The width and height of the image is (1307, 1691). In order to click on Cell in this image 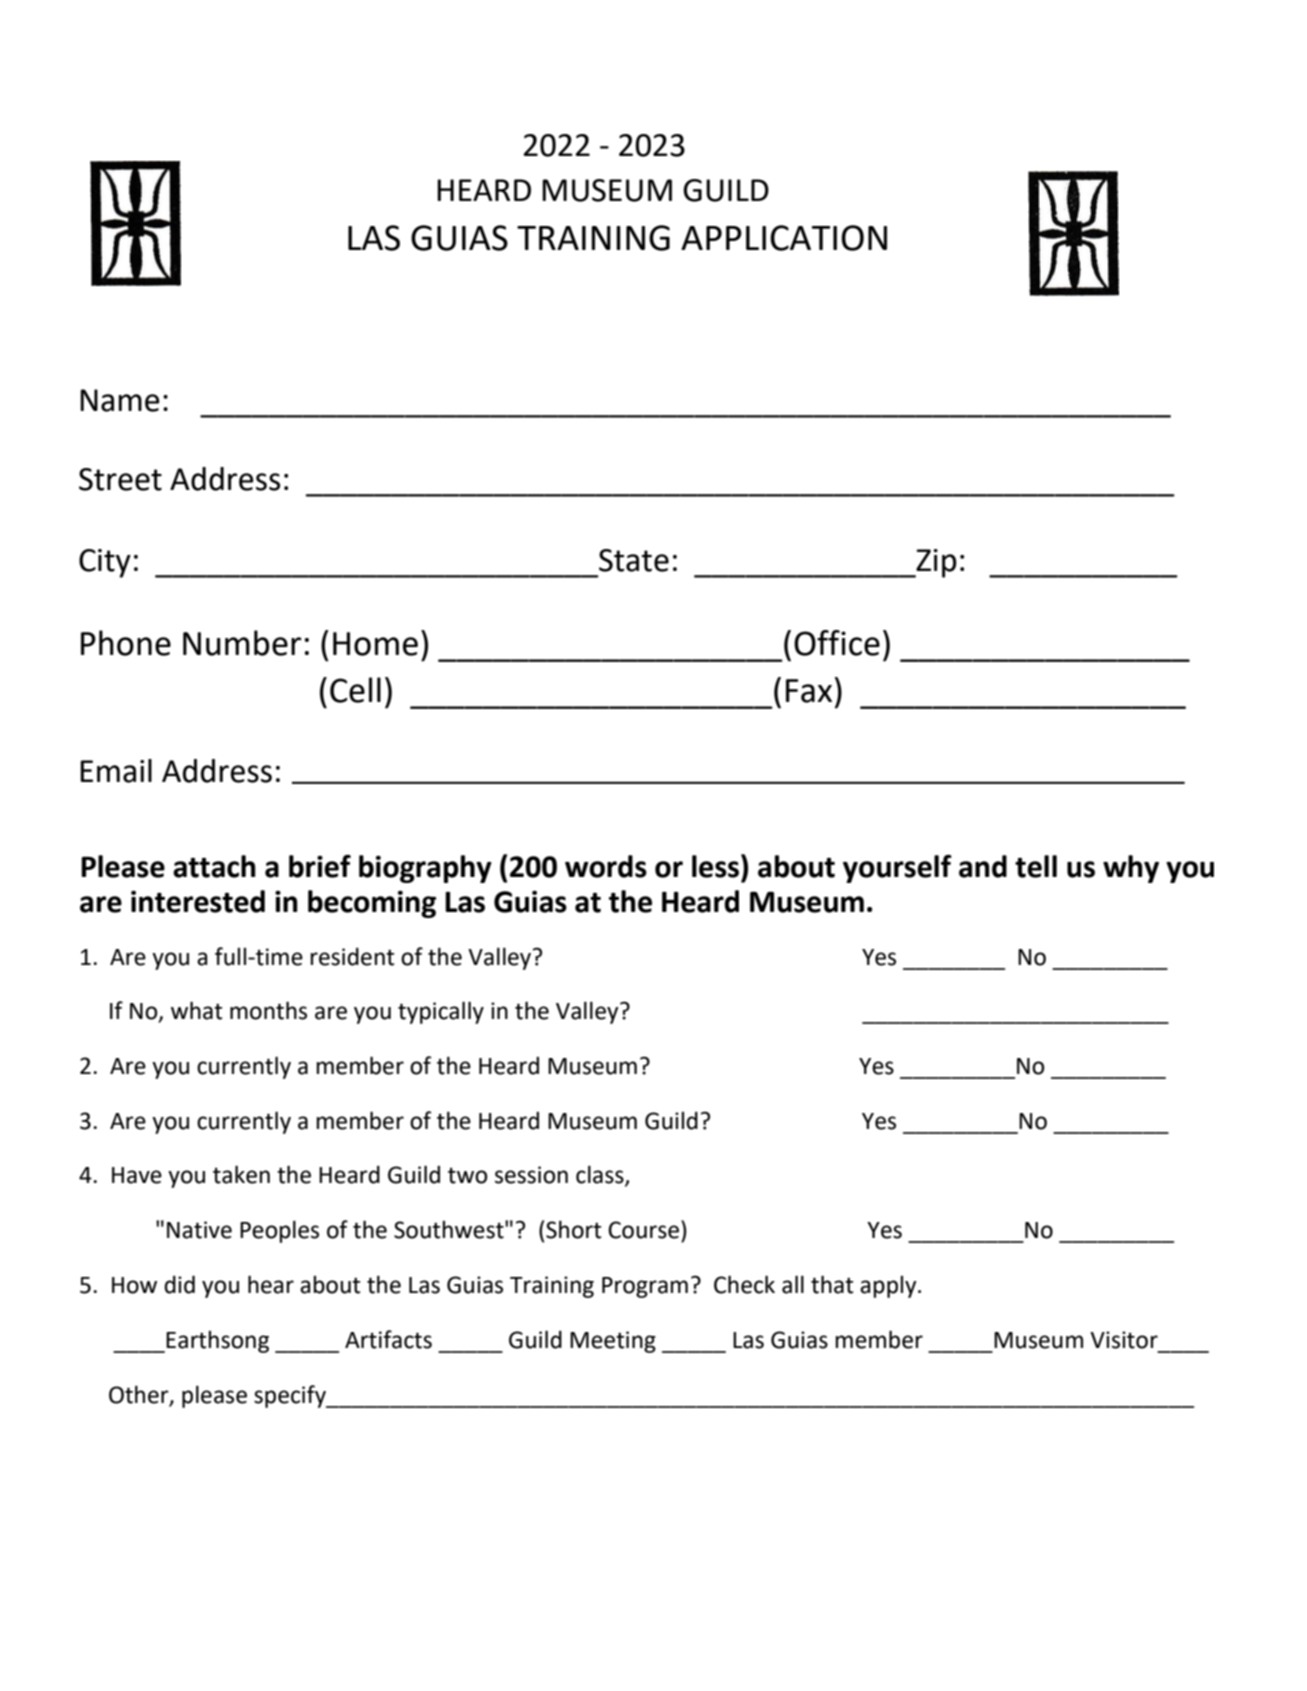, I will do `click(355, 690)`.
